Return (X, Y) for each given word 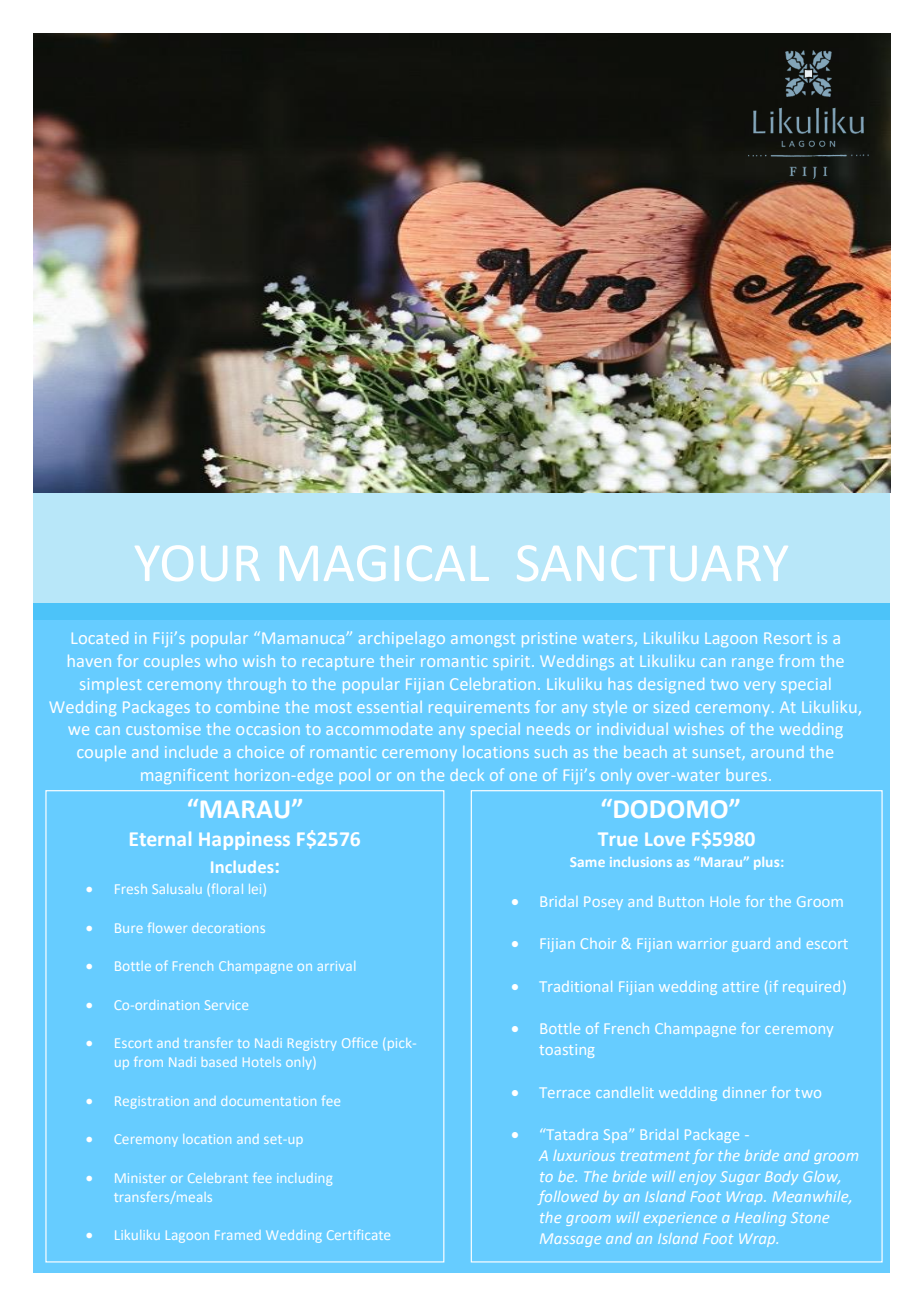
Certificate (358, 1235)
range (752, 664)
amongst (483, 640)
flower (167, 928)
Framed (237, 1235)
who (221, 661)
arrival (336, 966)
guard (751, 945)
